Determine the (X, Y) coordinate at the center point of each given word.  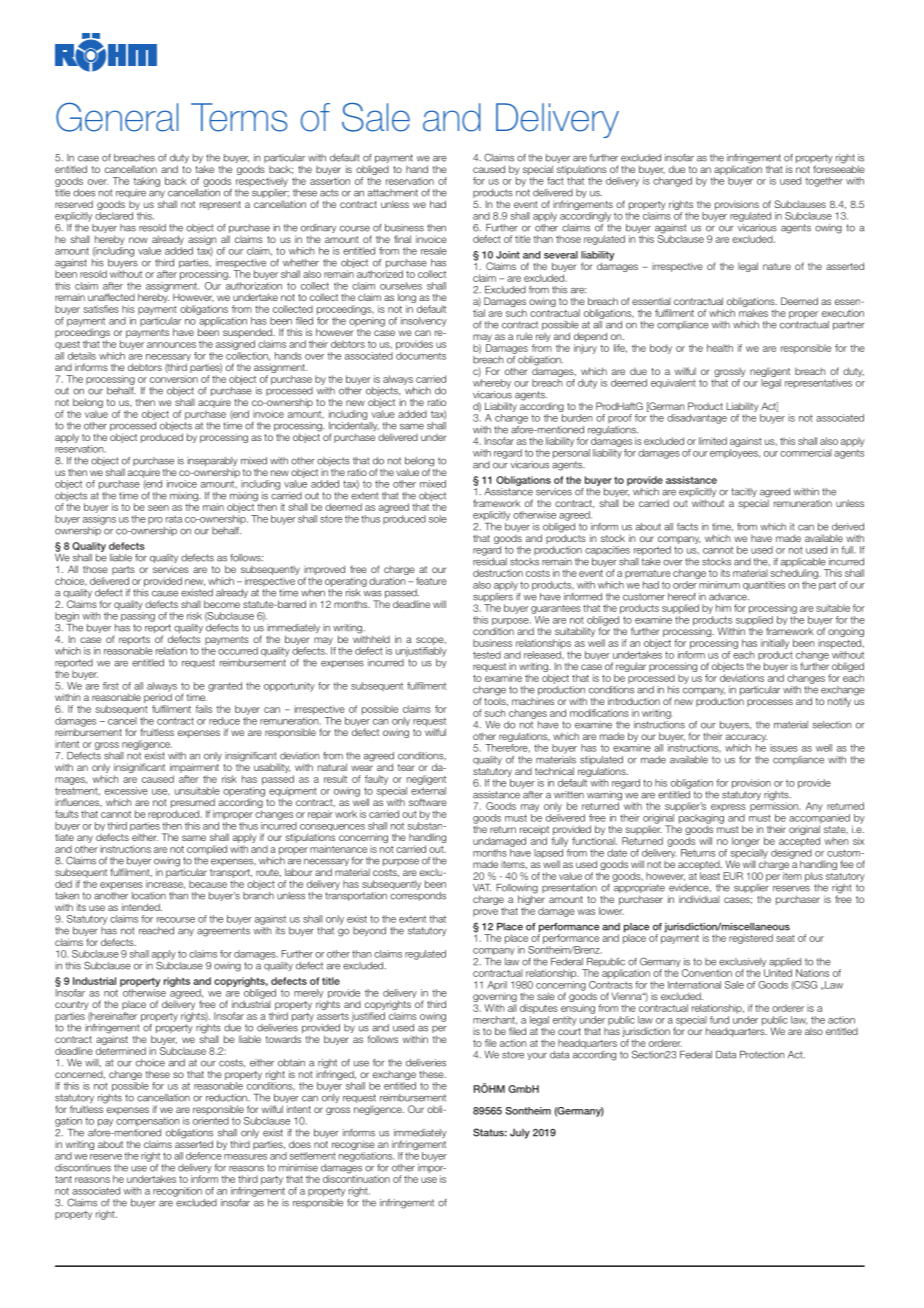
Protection (762, 1055)
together (824, 182)
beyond (369, 931)
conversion (174, 379)
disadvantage (697, 419)
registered (751, 939)
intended (142, 907)
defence (204, 1156)
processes (770, 703)
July (520, 1133)
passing (138, 617)
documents (421, 356)
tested (487, 655)
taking (146, 182)
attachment (393, 193)
